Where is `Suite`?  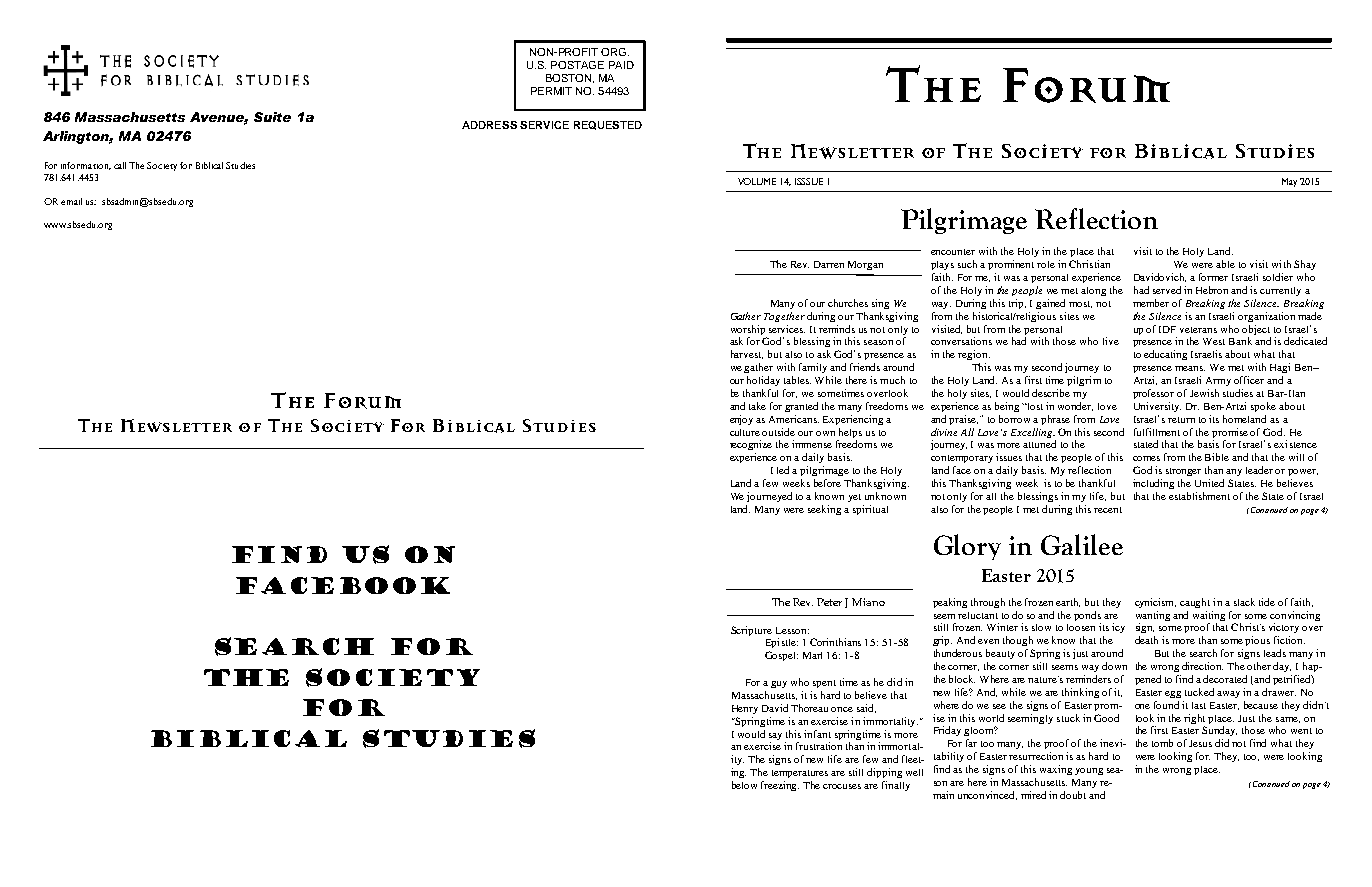 Suite is located at coordinates (272, 117).
